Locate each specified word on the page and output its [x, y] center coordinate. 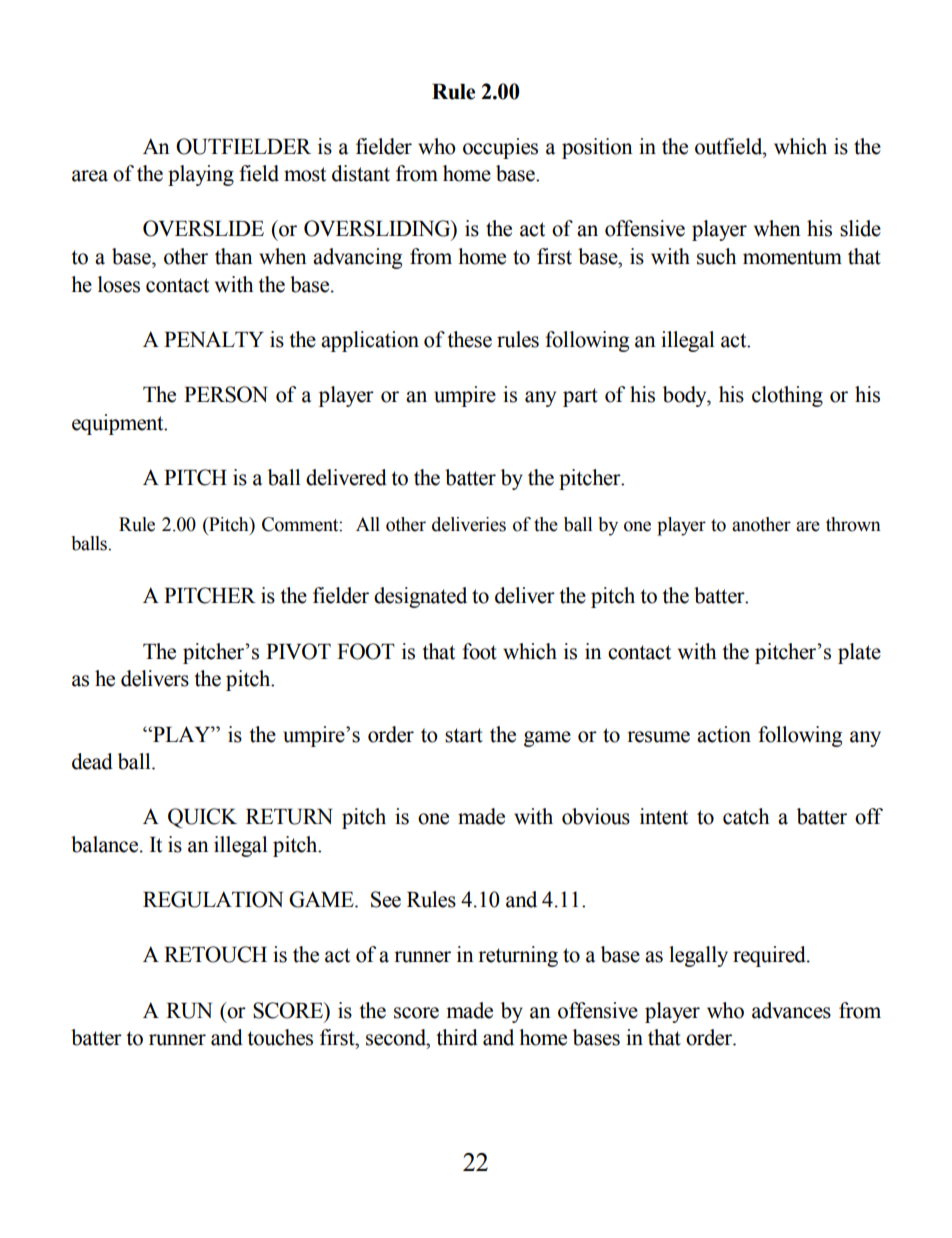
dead [92, 761]
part [580, 397]
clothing [787, 396]
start [464, 735]
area [90, 176]
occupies [500, 148]
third [457, 1037]
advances [791, 1010]
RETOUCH [215, 954]
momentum [792, 257]
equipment [119, 424]
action [724, 734]
